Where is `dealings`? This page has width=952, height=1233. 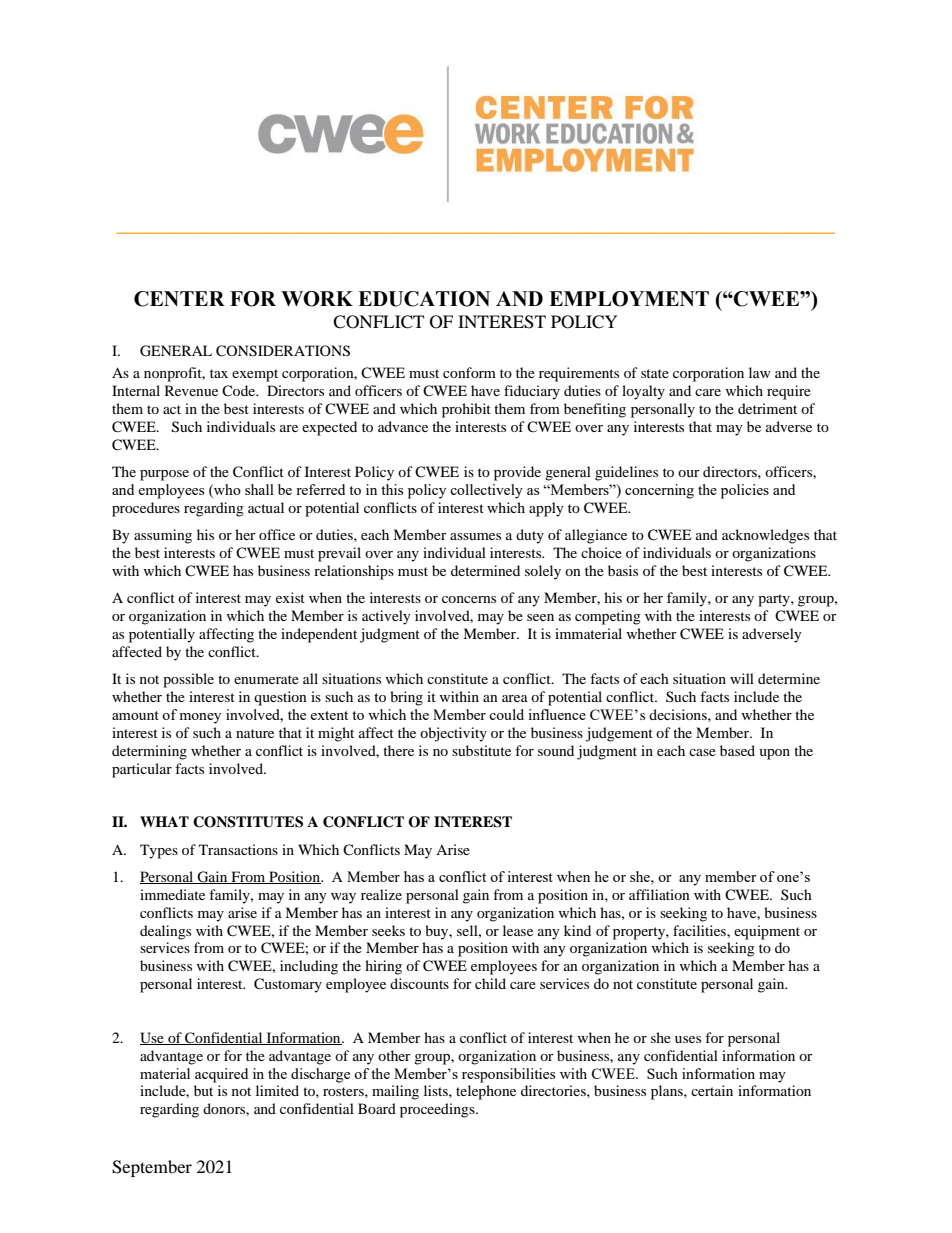
dealings is located at coordinates (165, 932).
